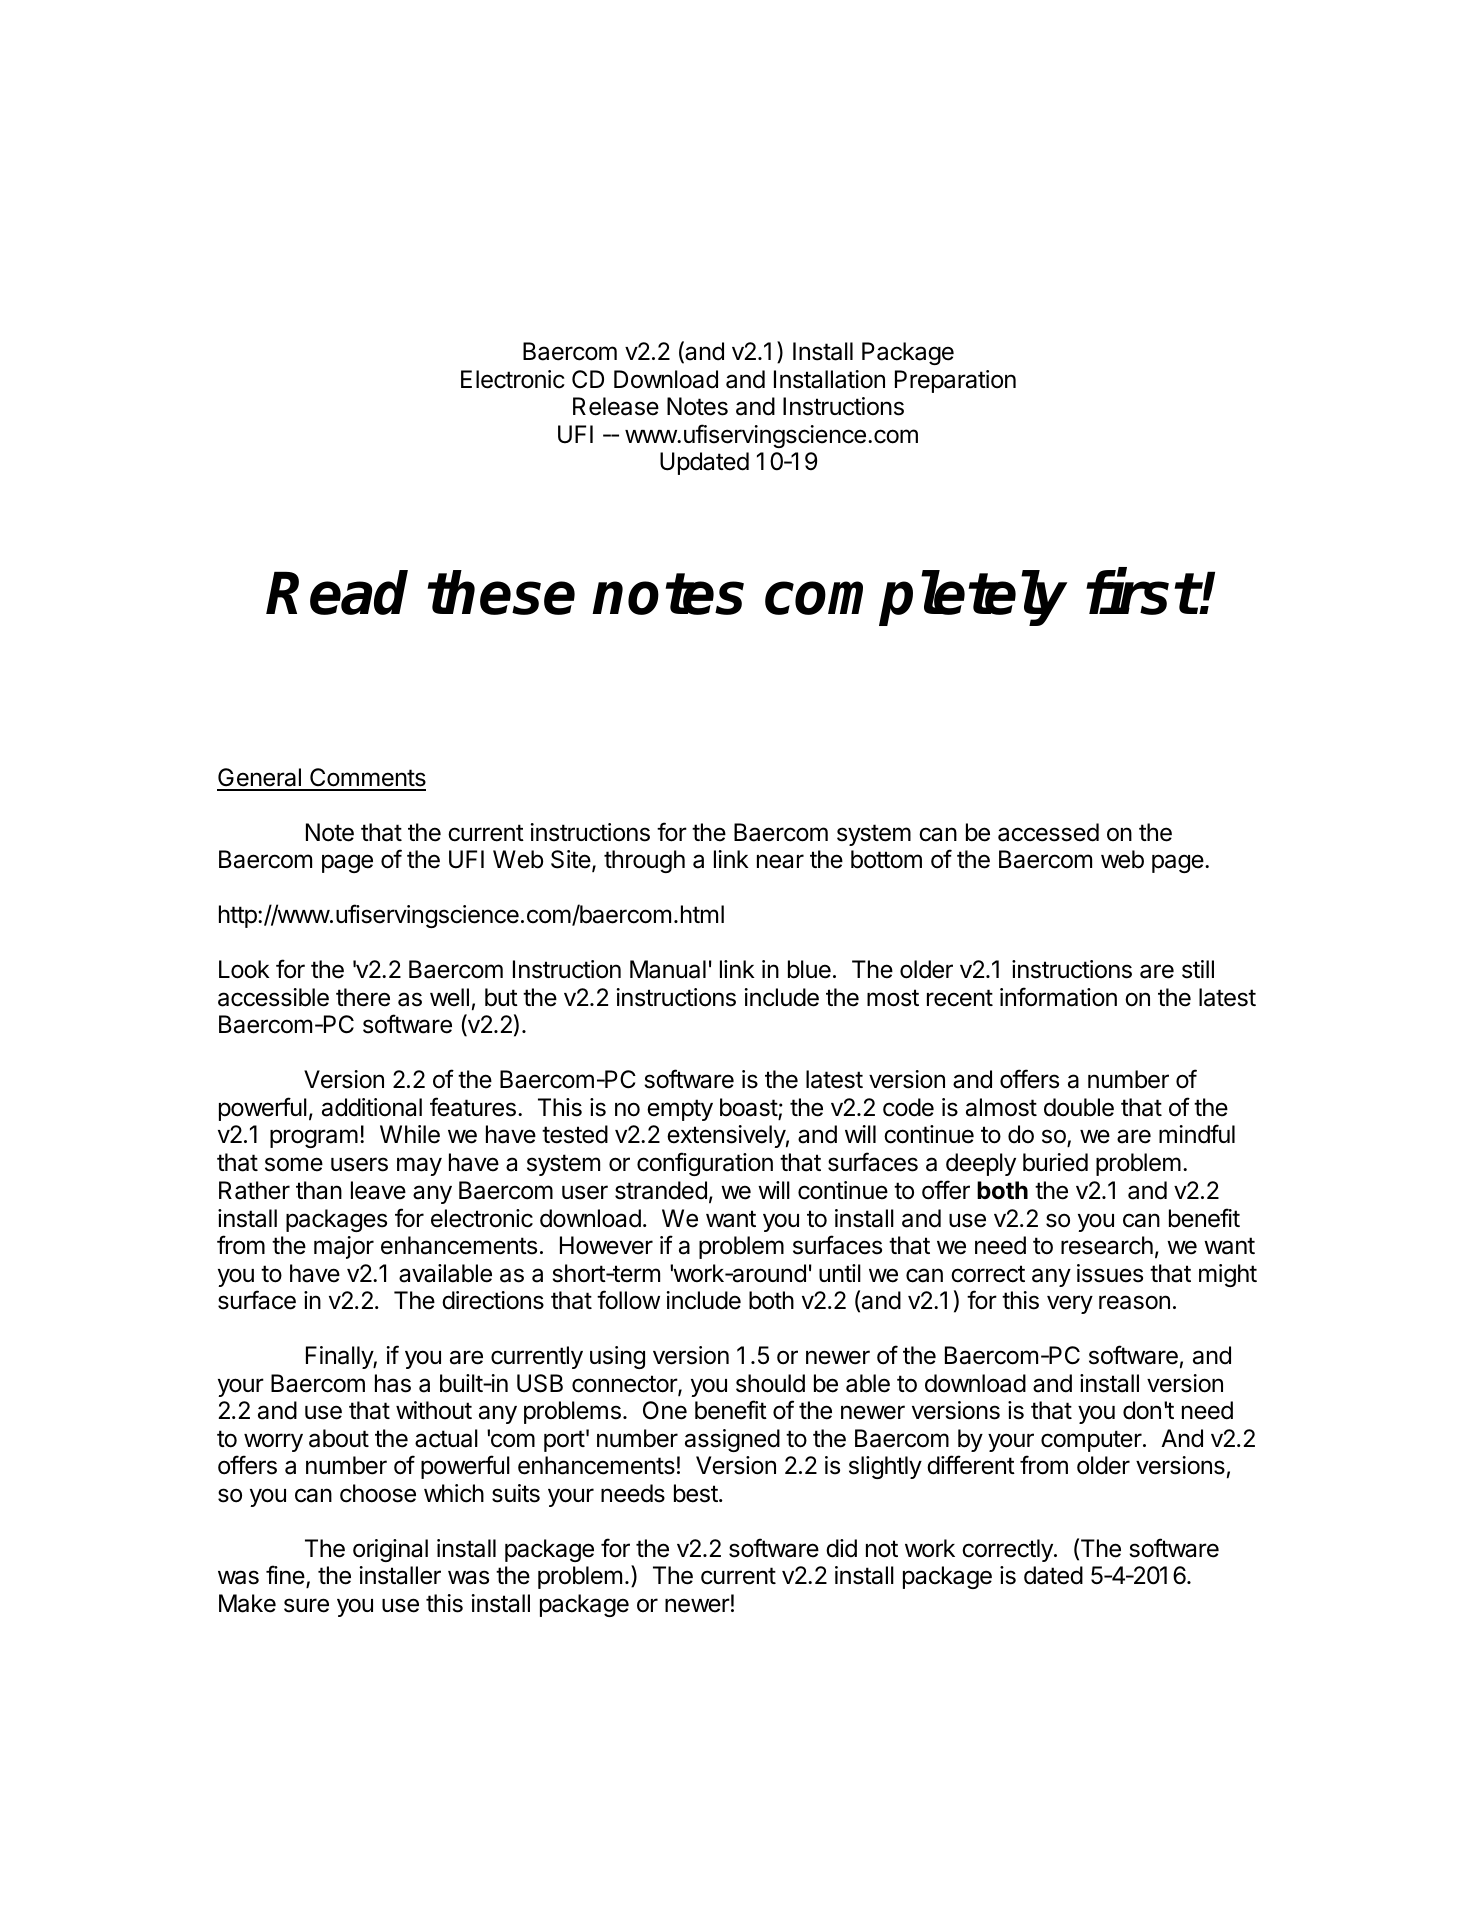 This screenshot has height=1910, width=1476. I want to click on there, so click(363, 997).
